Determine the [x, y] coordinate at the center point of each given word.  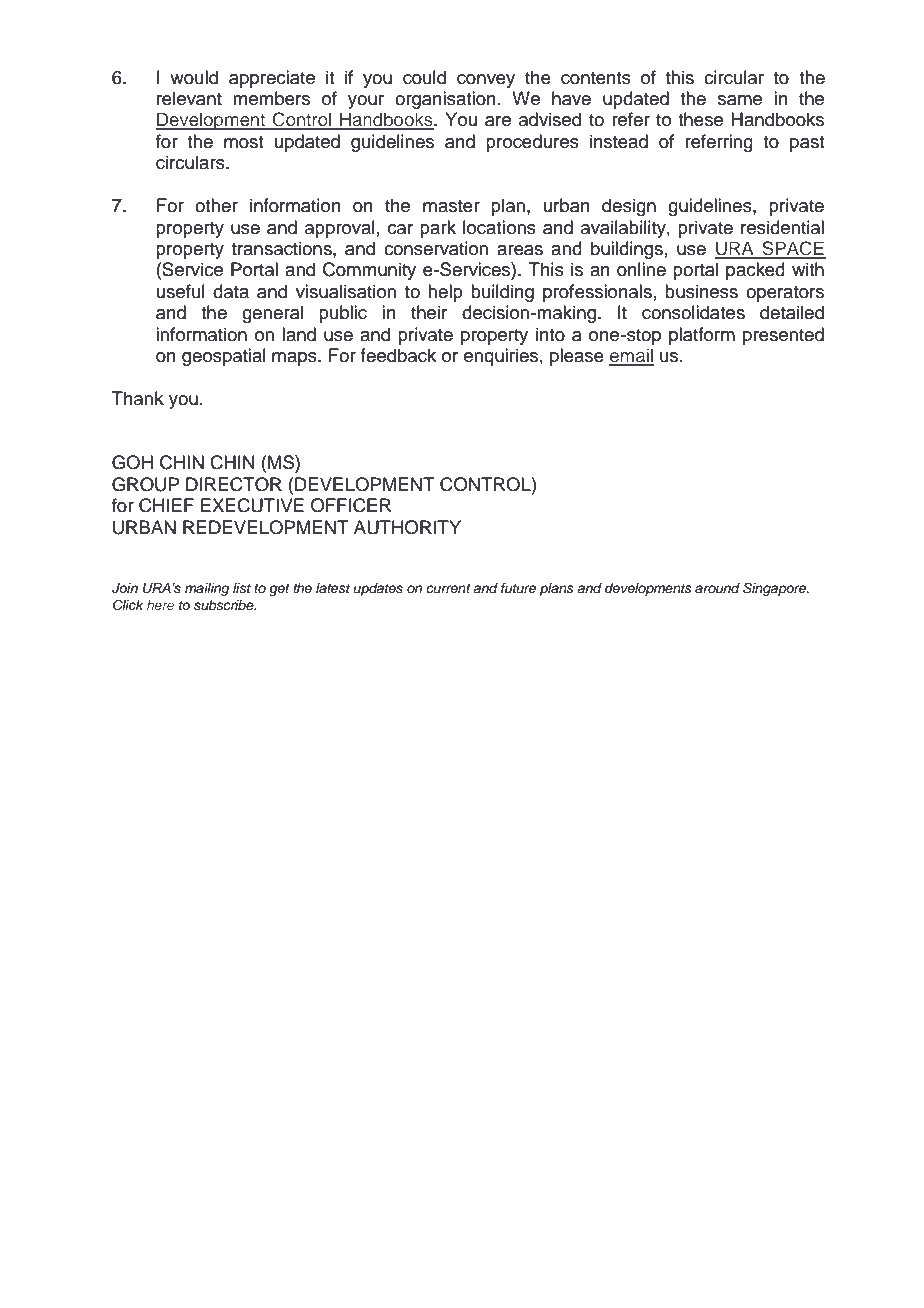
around [717, 588]
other [216, 205]
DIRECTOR [234, 484]
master [451, 206]
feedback [398, 355]
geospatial [224, 357]
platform [702, 336]
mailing [207, 589]
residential [782, 227]
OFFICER [351, 505]
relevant [189, 98]
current [448, 588]
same [740, 100]
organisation [445, 100]
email [631, 356]
